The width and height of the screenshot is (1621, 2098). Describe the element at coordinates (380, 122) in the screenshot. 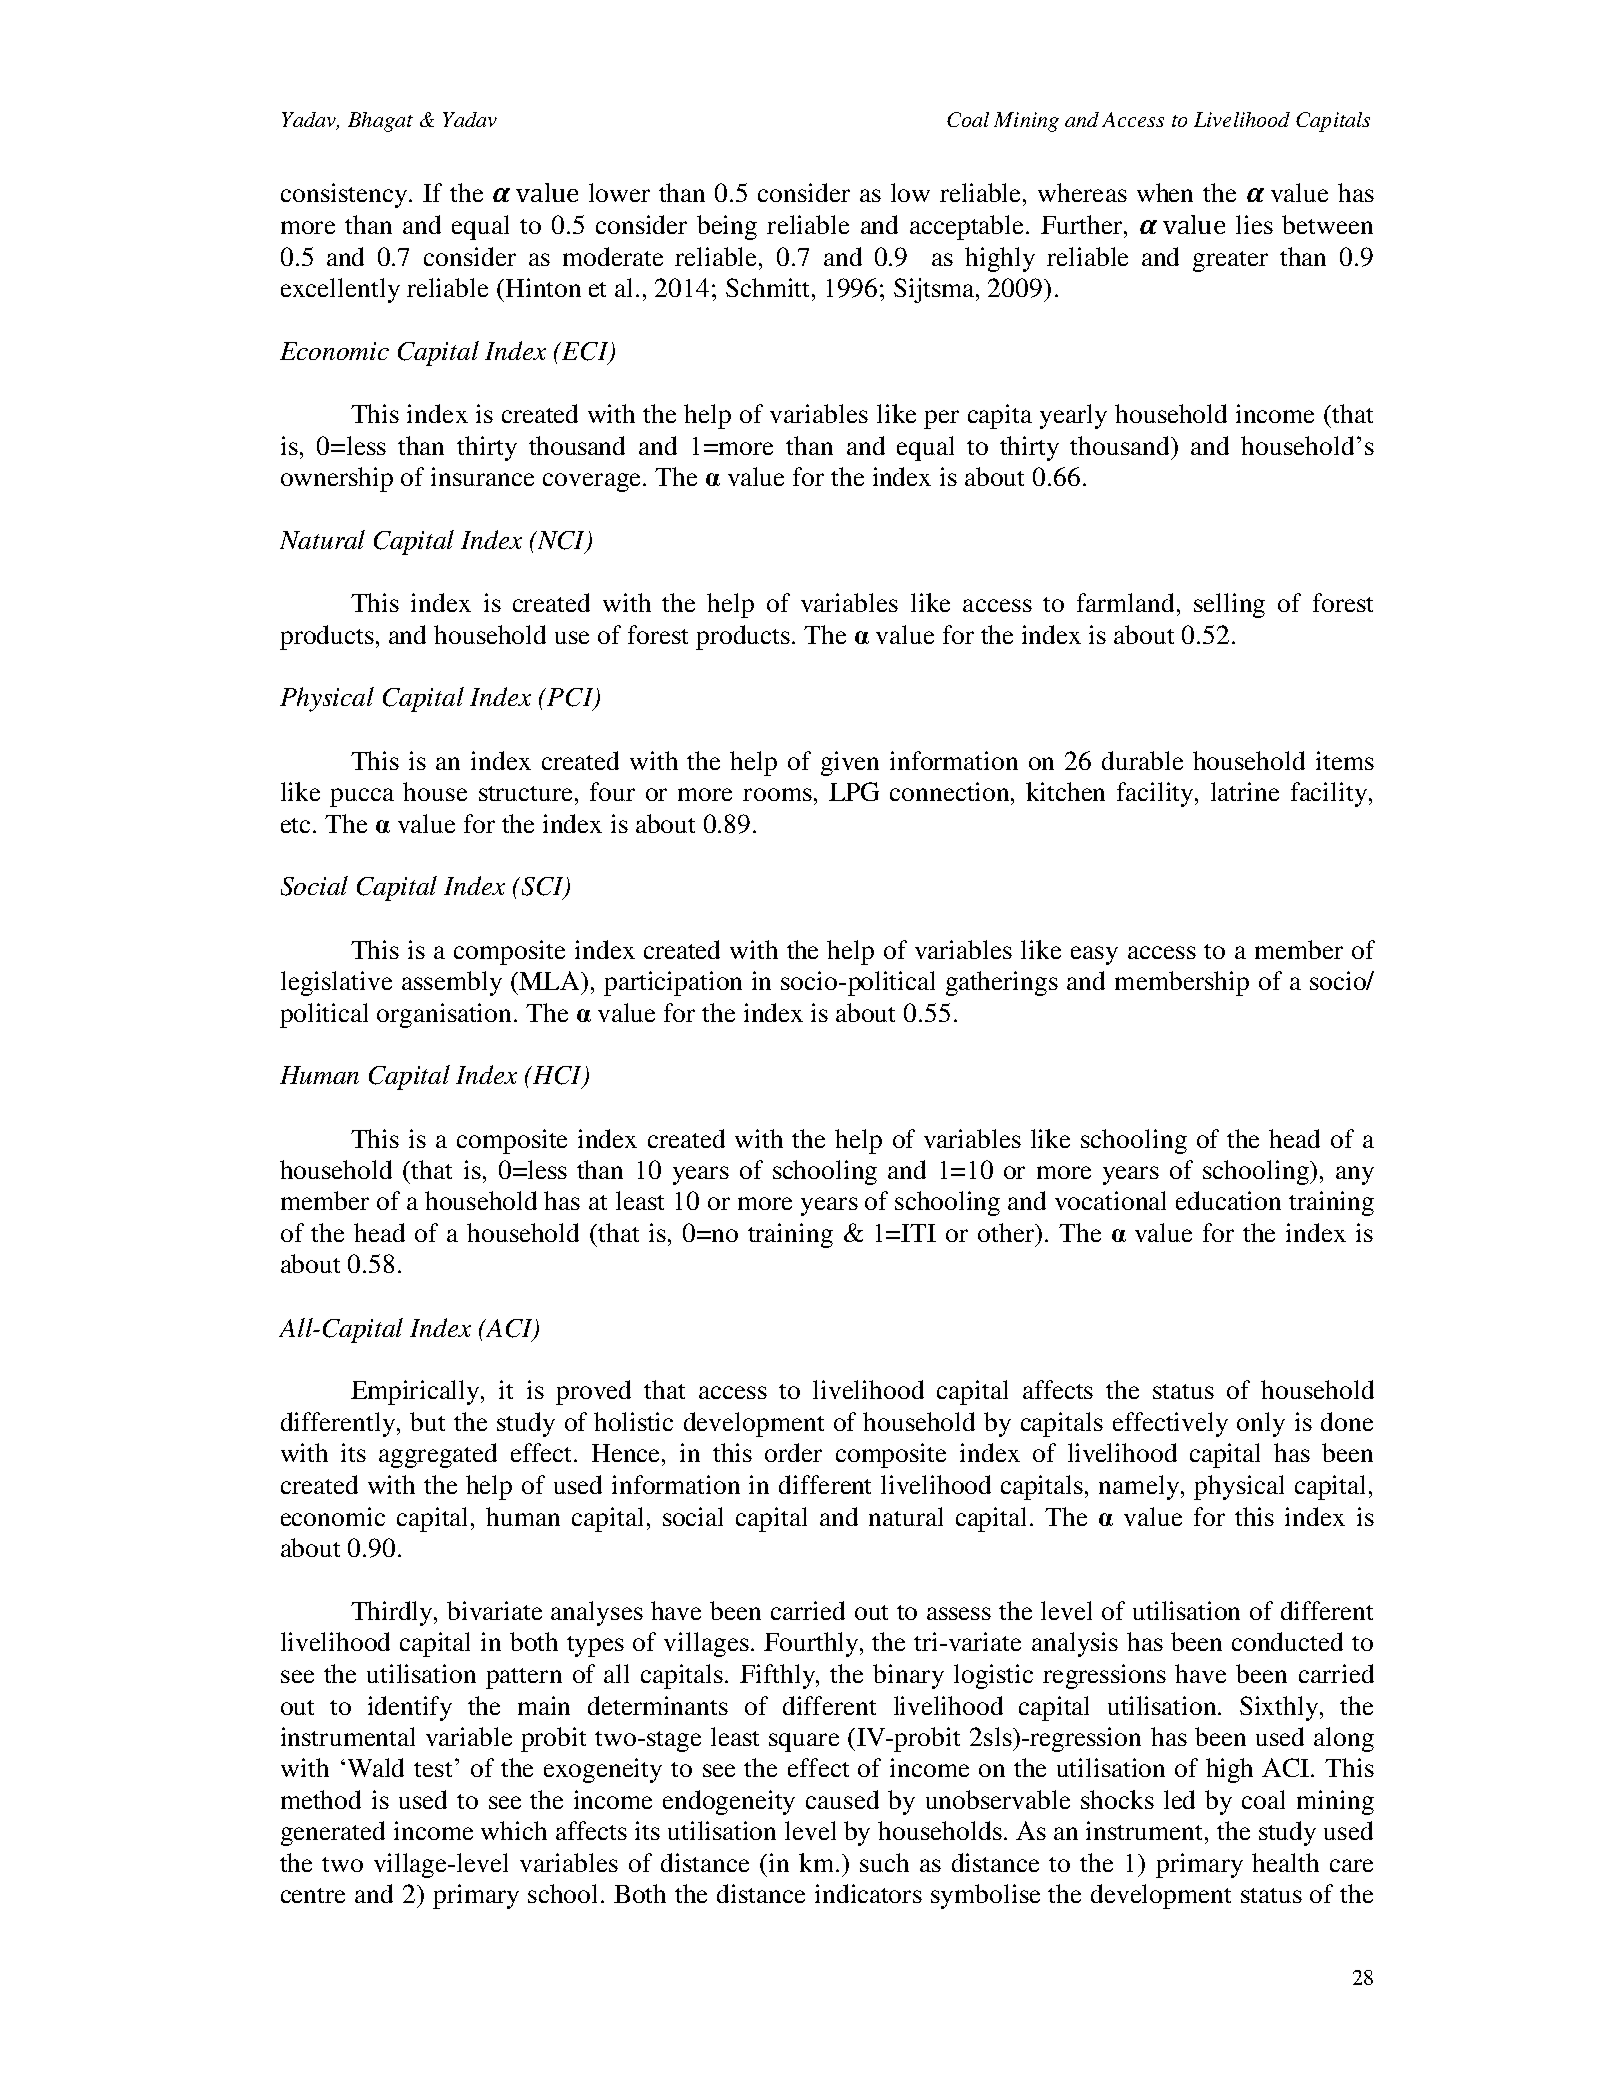

I see `Bhagat` at that location.
